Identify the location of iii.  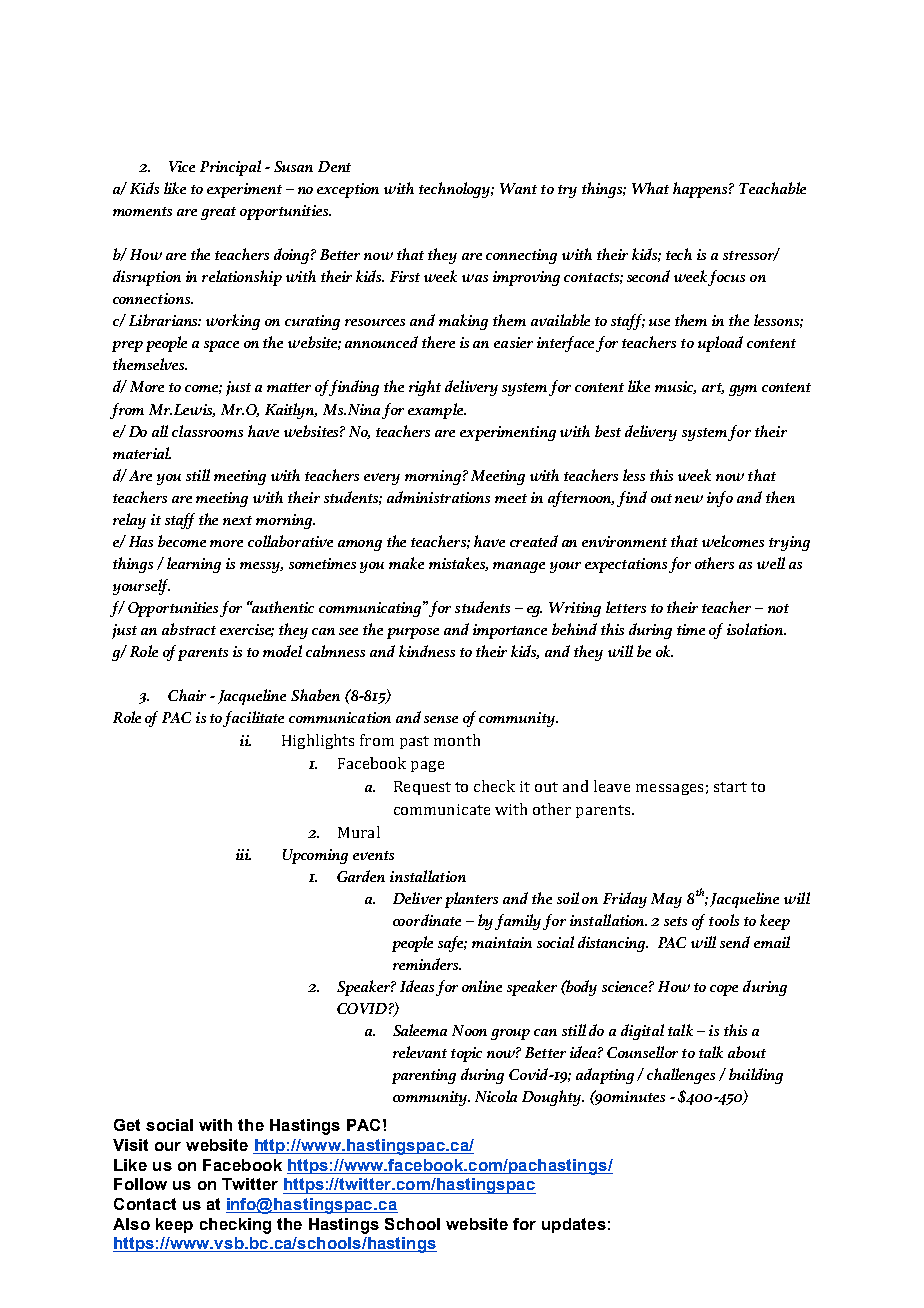
(243, 854).
